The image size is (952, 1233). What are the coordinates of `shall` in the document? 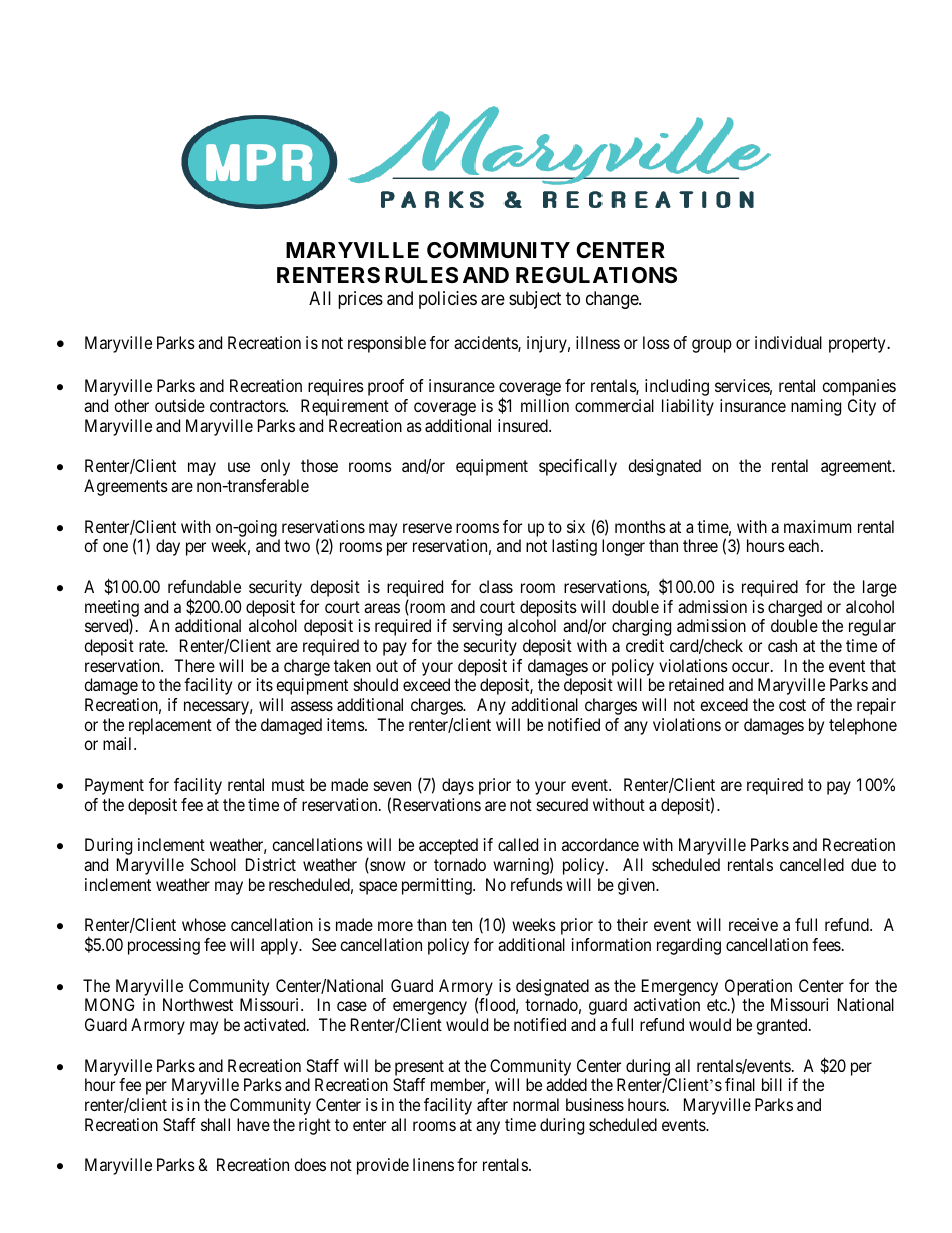 It's located at (215, 1124).
